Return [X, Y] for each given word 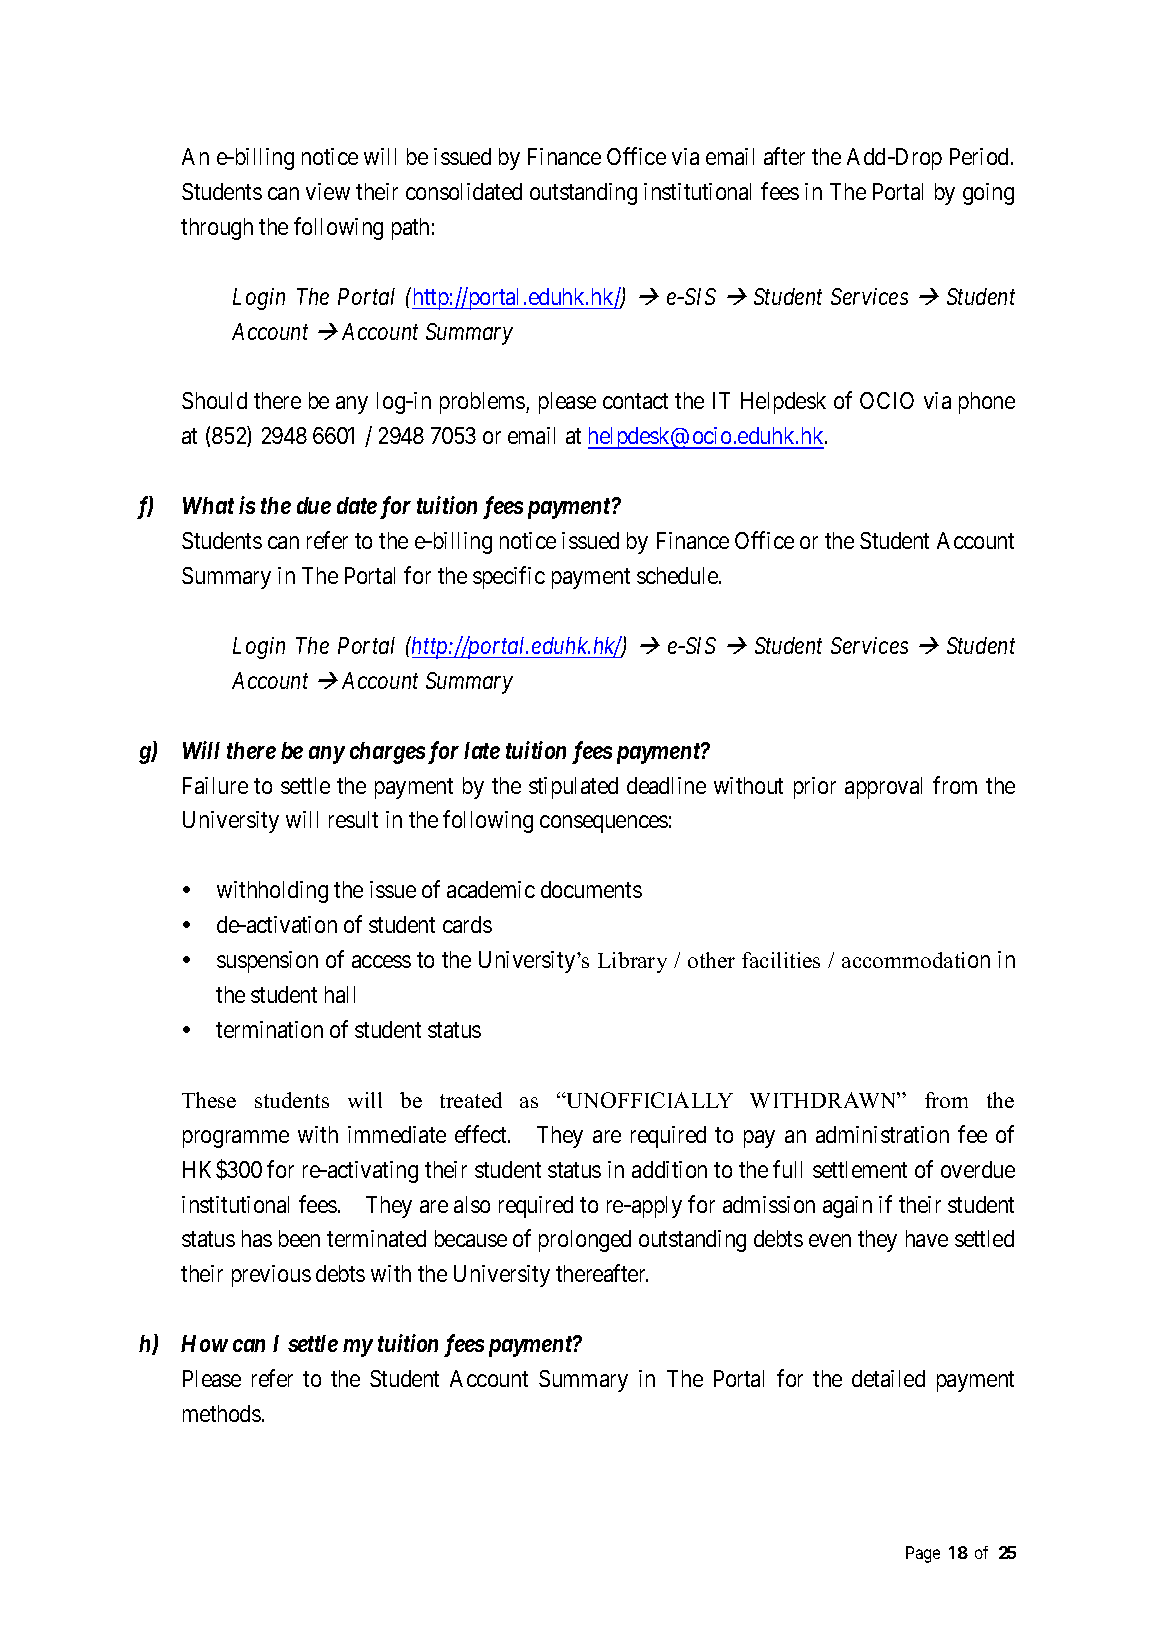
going [988, 194]
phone [987, 403]
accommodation [916, 960]
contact [635, 401]
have [927, 1238]
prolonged [585, 1241]
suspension [267, 962]
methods [222, 1413]
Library [632, 962]
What [208, 505]
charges [387, 753]
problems [483, 403]
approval [883, 788]
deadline [666, 785]
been [299, 1238]
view [328, 191]
